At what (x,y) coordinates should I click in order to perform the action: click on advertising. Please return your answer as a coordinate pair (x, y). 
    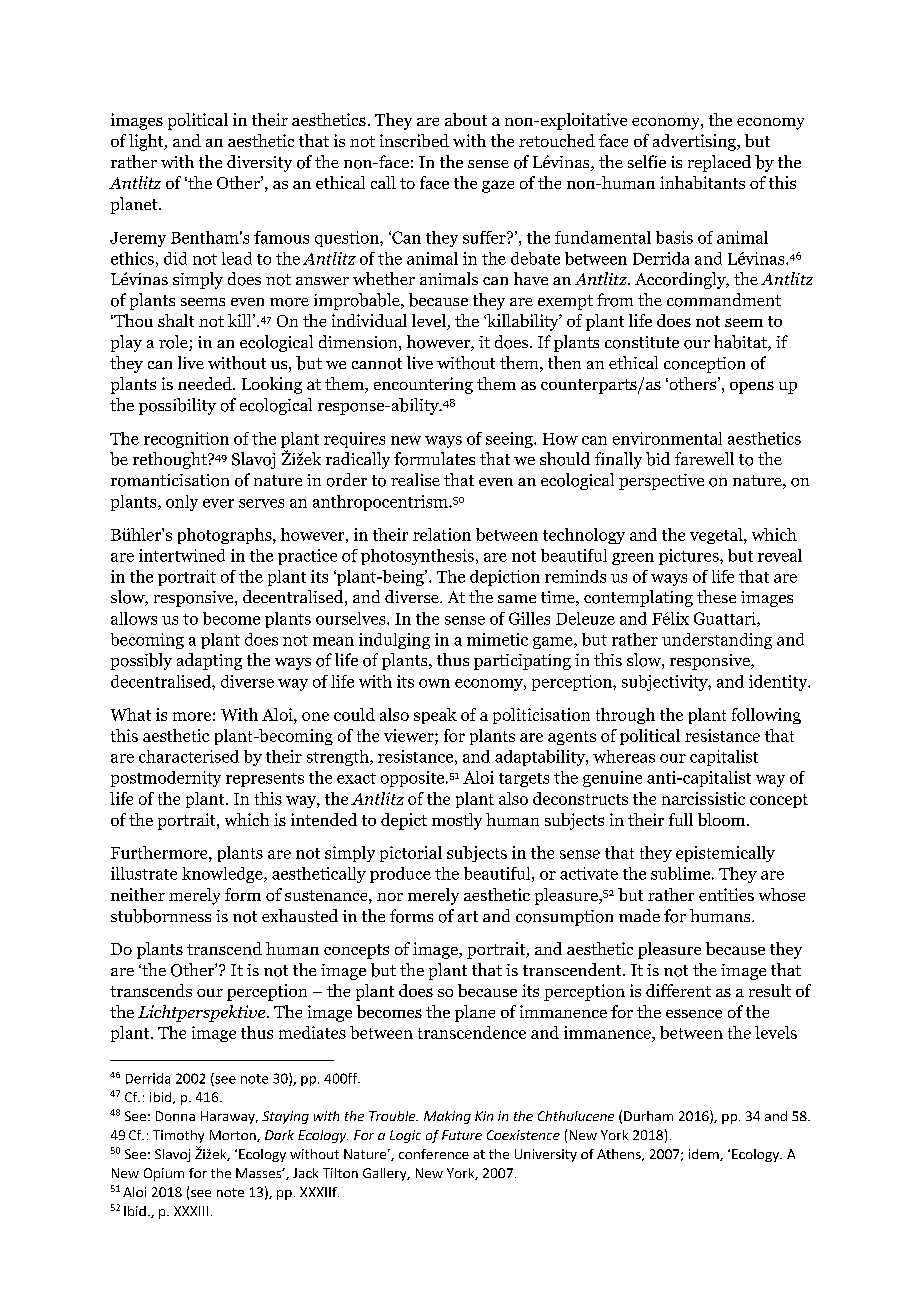
    Looking at the image, I should click on (695, 142).
